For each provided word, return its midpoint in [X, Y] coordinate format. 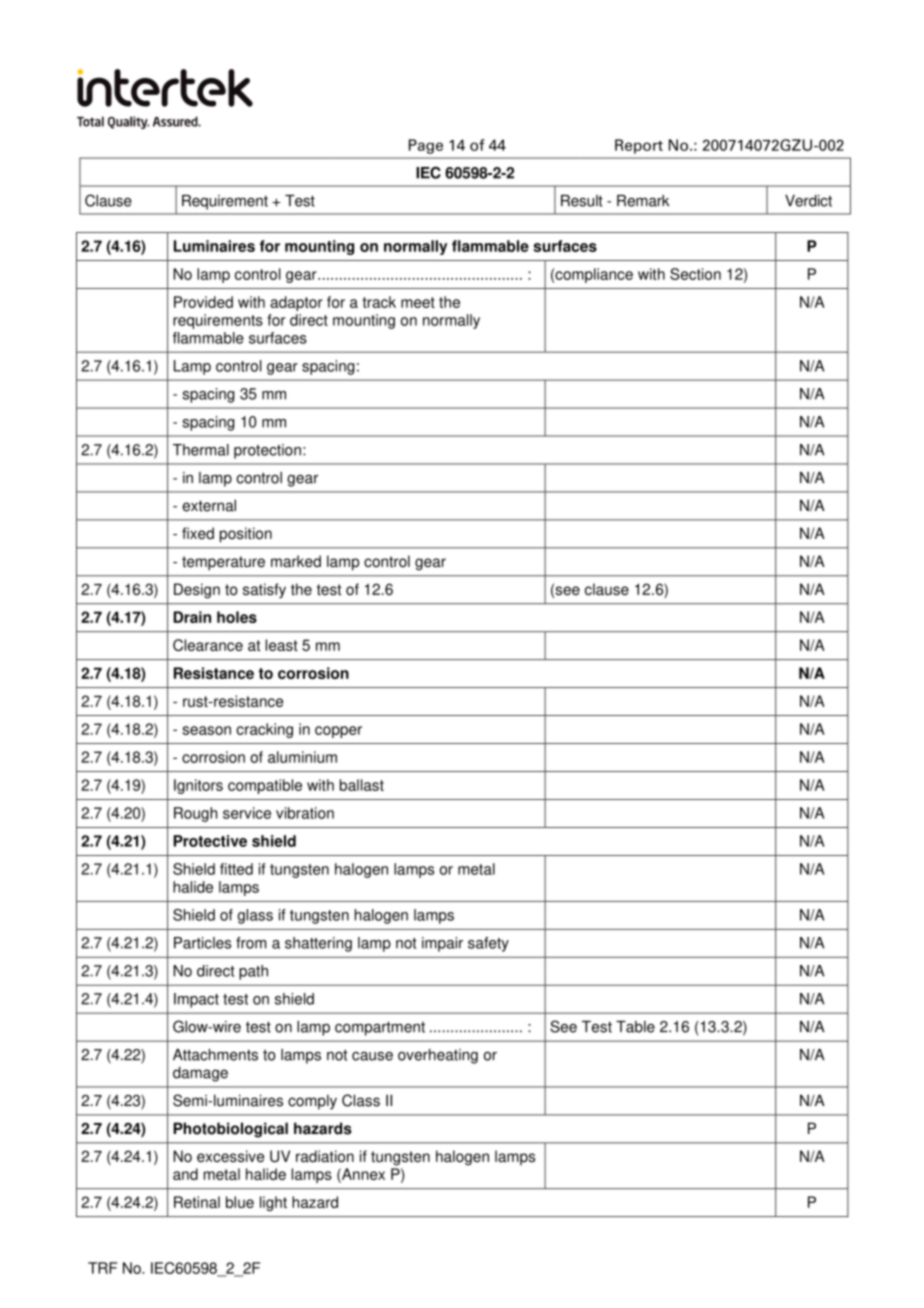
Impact [196, 1000]
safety [488, 944]
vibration [305, 813]
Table [635, 1027]
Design [197, 591]
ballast [362, 785]
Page [426, 146]
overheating [438, 1056]
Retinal [197, 1202]
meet [418, 302]
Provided [203, 302]
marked [296, 561]
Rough [195, 814]
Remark [643, 201]
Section [695, 274]
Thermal [201, 450]
